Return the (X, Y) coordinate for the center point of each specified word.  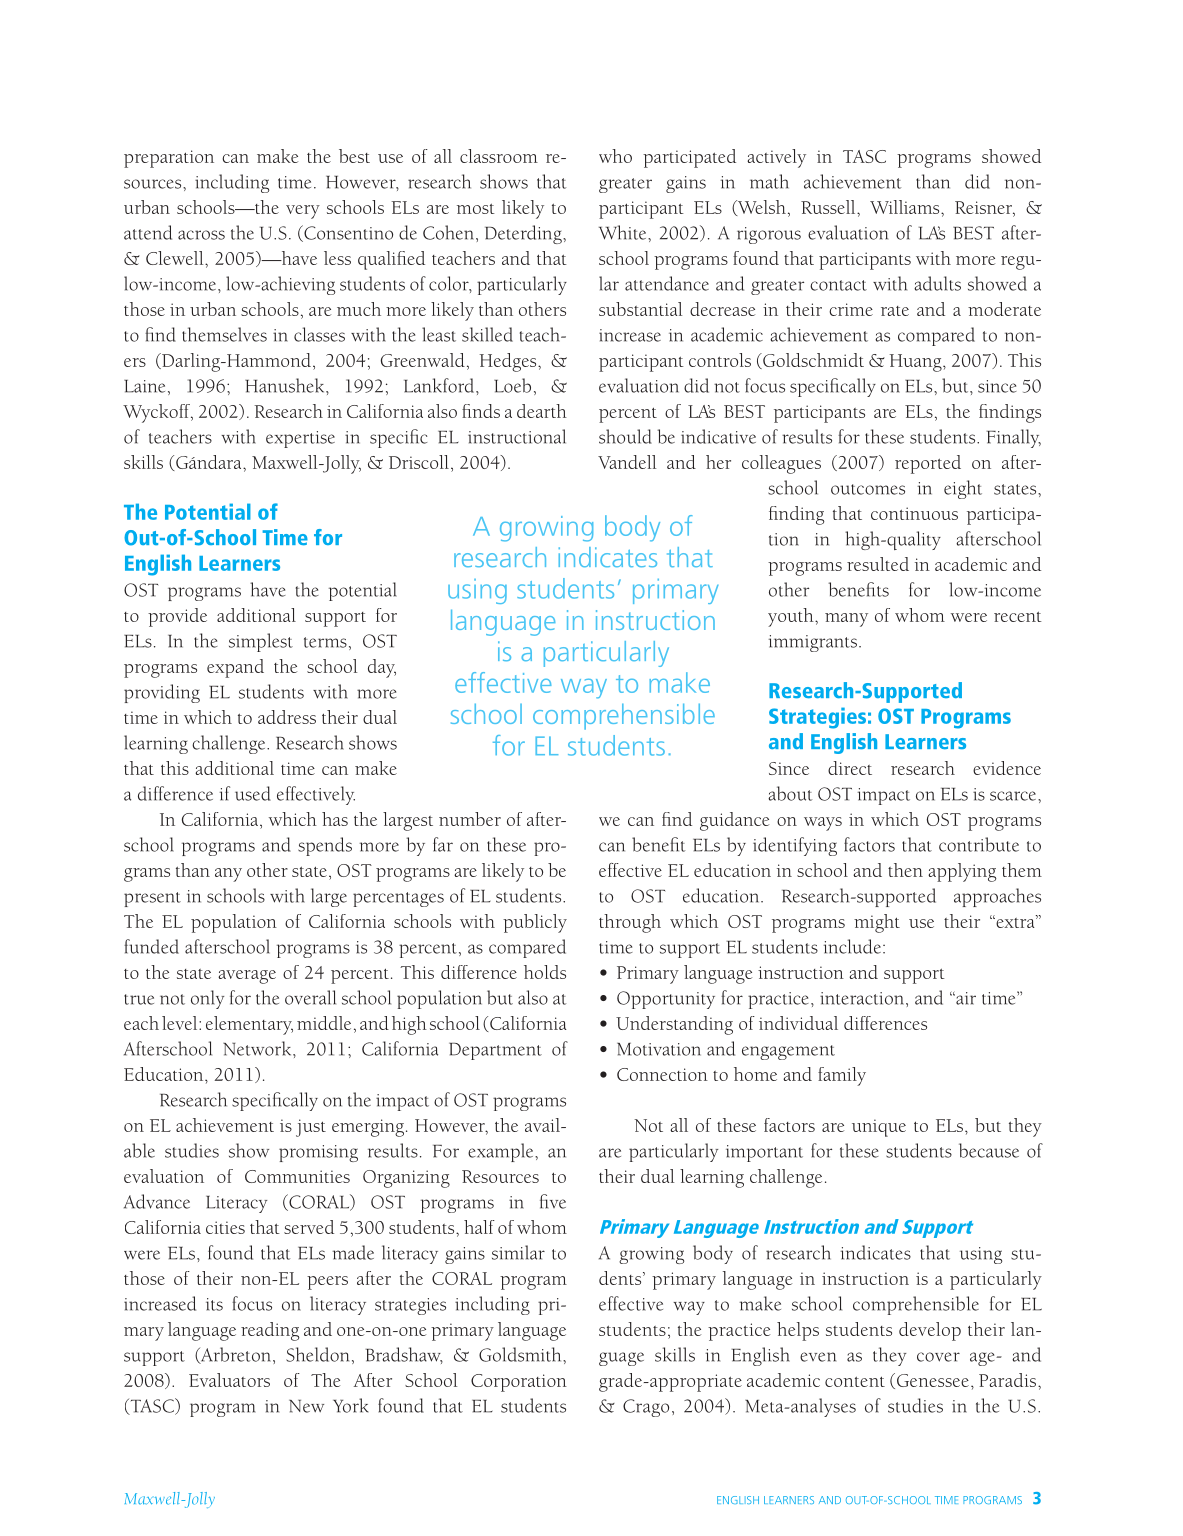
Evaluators (229, 1380)
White (624, 232)
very (303, 212)
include (852, 946)
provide (177, 617)
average (247, 977)
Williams (906, 207)
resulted (878, 564)
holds (545, 972)
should (625, 436)
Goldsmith (521, 1354)
